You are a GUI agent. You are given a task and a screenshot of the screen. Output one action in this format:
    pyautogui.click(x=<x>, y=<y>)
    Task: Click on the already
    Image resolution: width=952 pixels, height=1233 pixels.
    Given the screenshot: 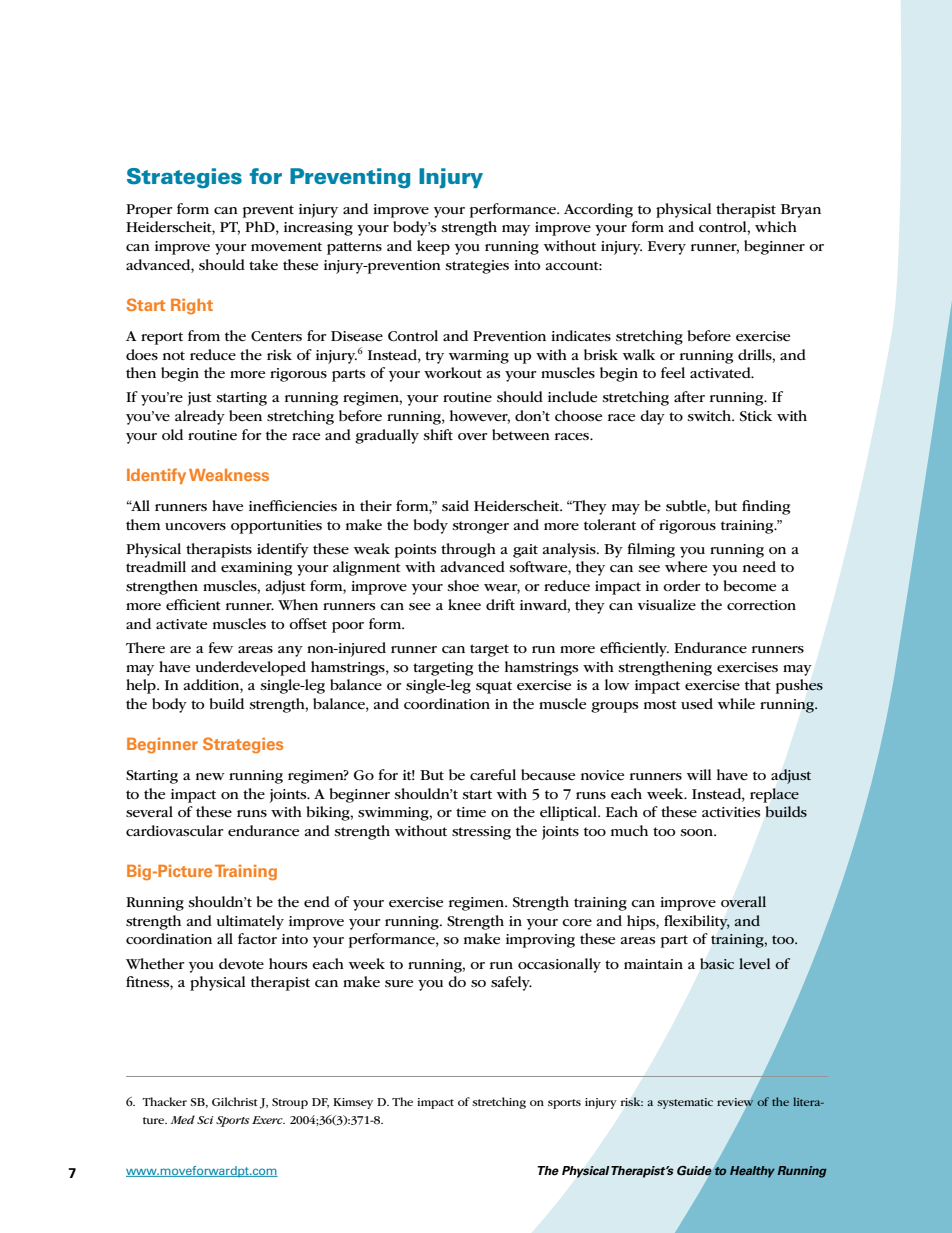 What is the action you would take?
    pyautogui.click(x=200, y=417)
